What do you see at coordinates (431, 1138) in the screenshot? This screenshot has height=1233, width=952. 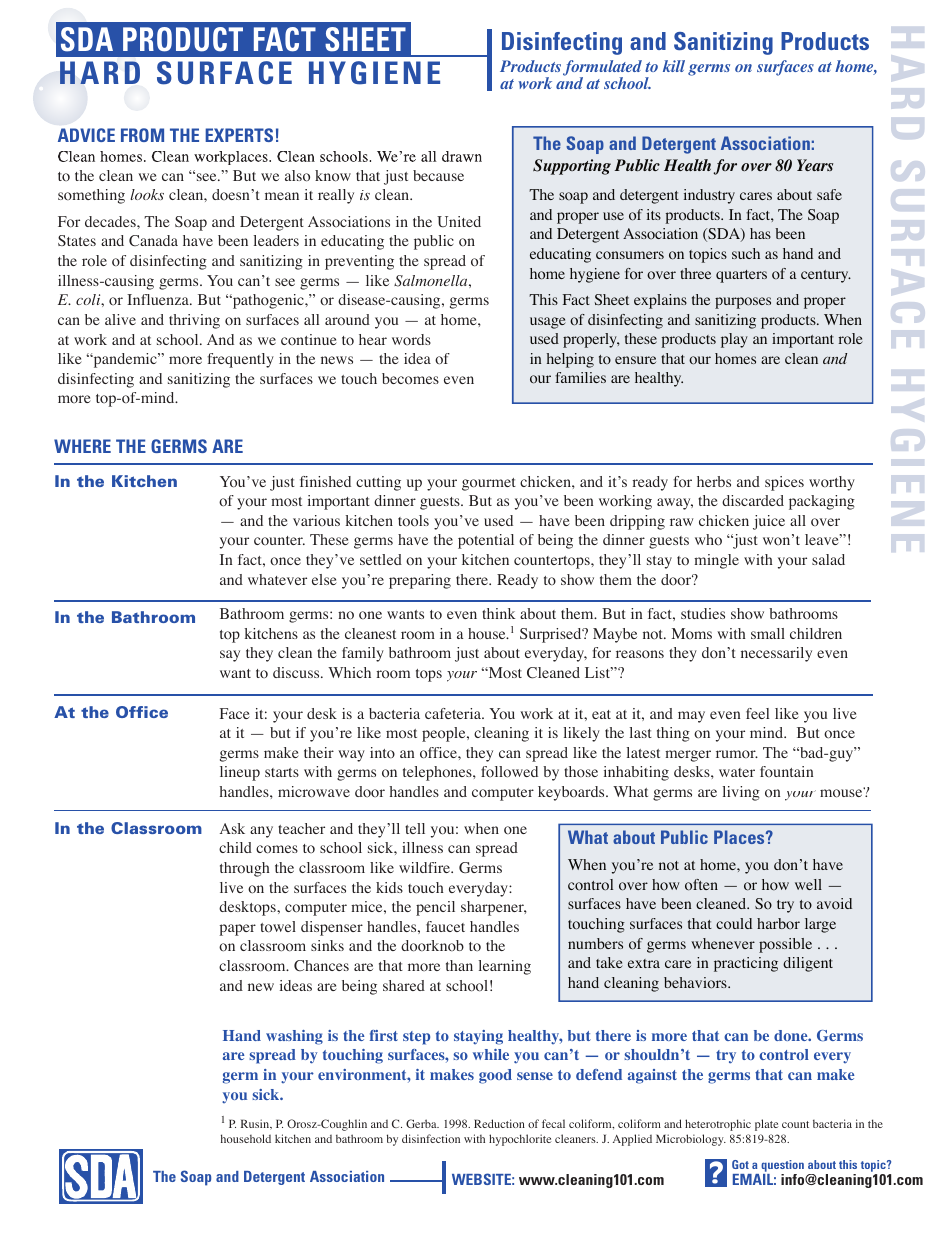 I see `disinfection` at bounding box center [431, 1138].
